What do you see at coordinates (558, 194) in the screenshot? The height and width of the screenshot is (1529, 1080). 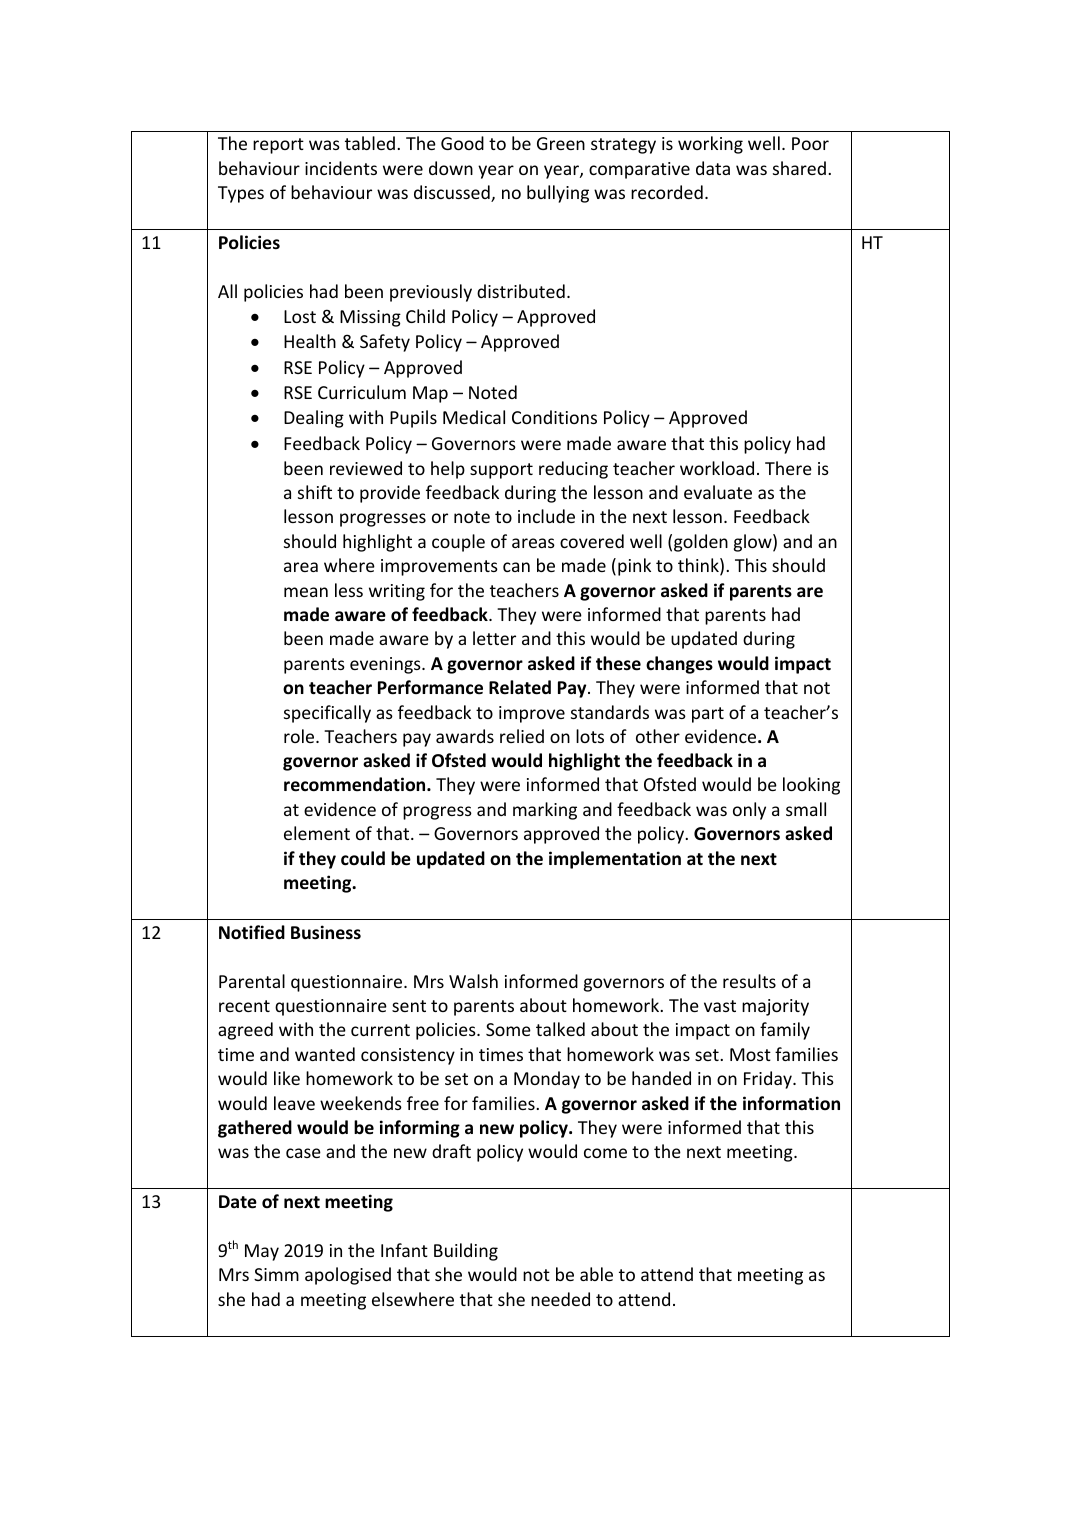 I see `bullying` at bounding box center [558, 194].
